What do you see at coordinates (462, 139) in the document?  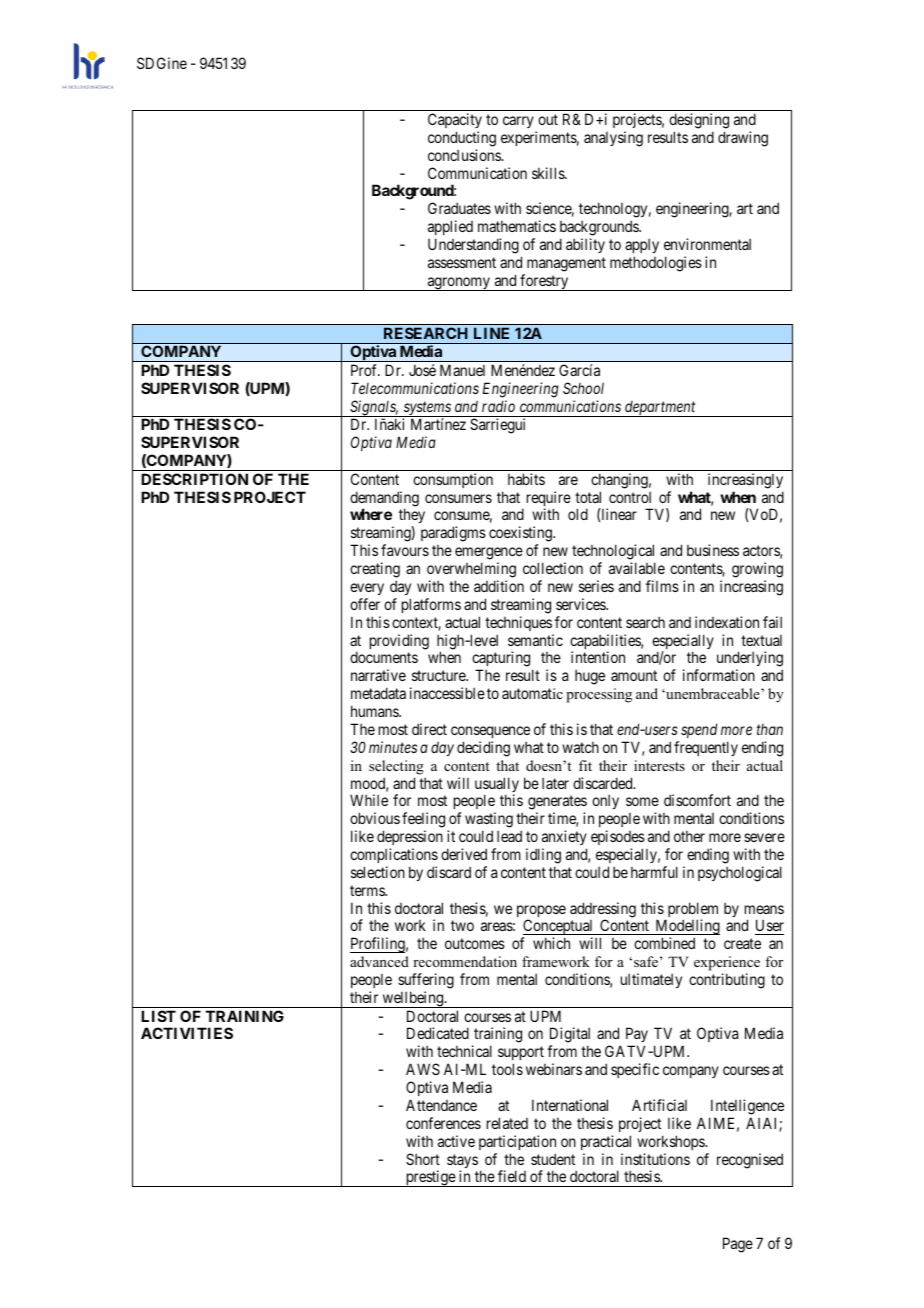 I see `conducting` at bounding box center [462, 139].
